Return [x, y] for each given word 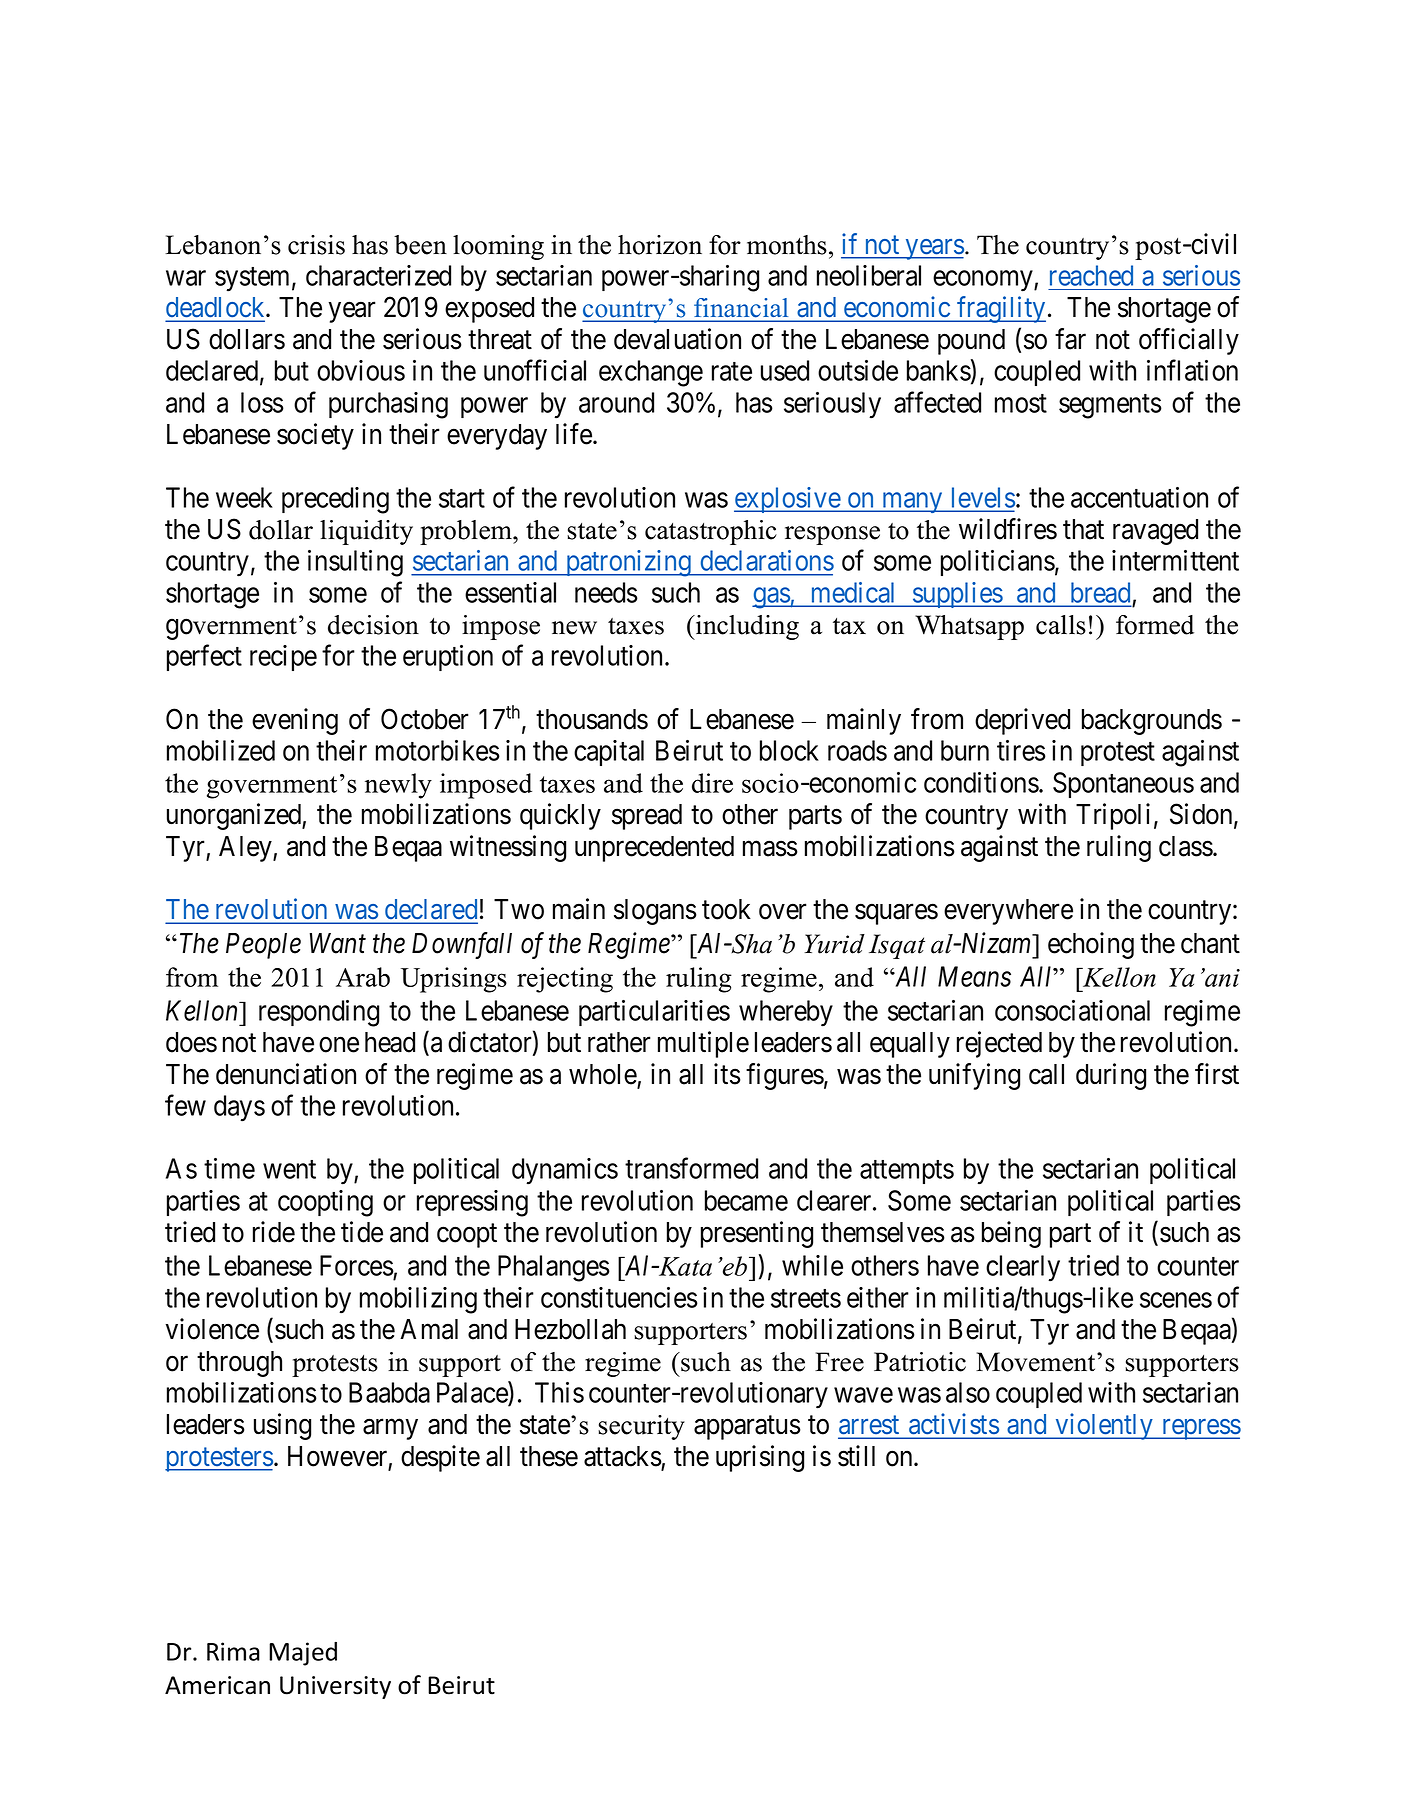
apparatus [747, 1428]
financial [741, 307]
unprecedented [654, 849]
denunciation [286, 1074]
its [727, 1074]
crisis [316, 245]
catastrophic [711, 532]
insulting [355, 563]
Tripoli [1113, 816]
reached [1091, 275]
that [1083, 529]
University [335, 1687]
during [1111, 1076]
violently [1104, 1426]
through [239, 1364]
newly [398, 786]
